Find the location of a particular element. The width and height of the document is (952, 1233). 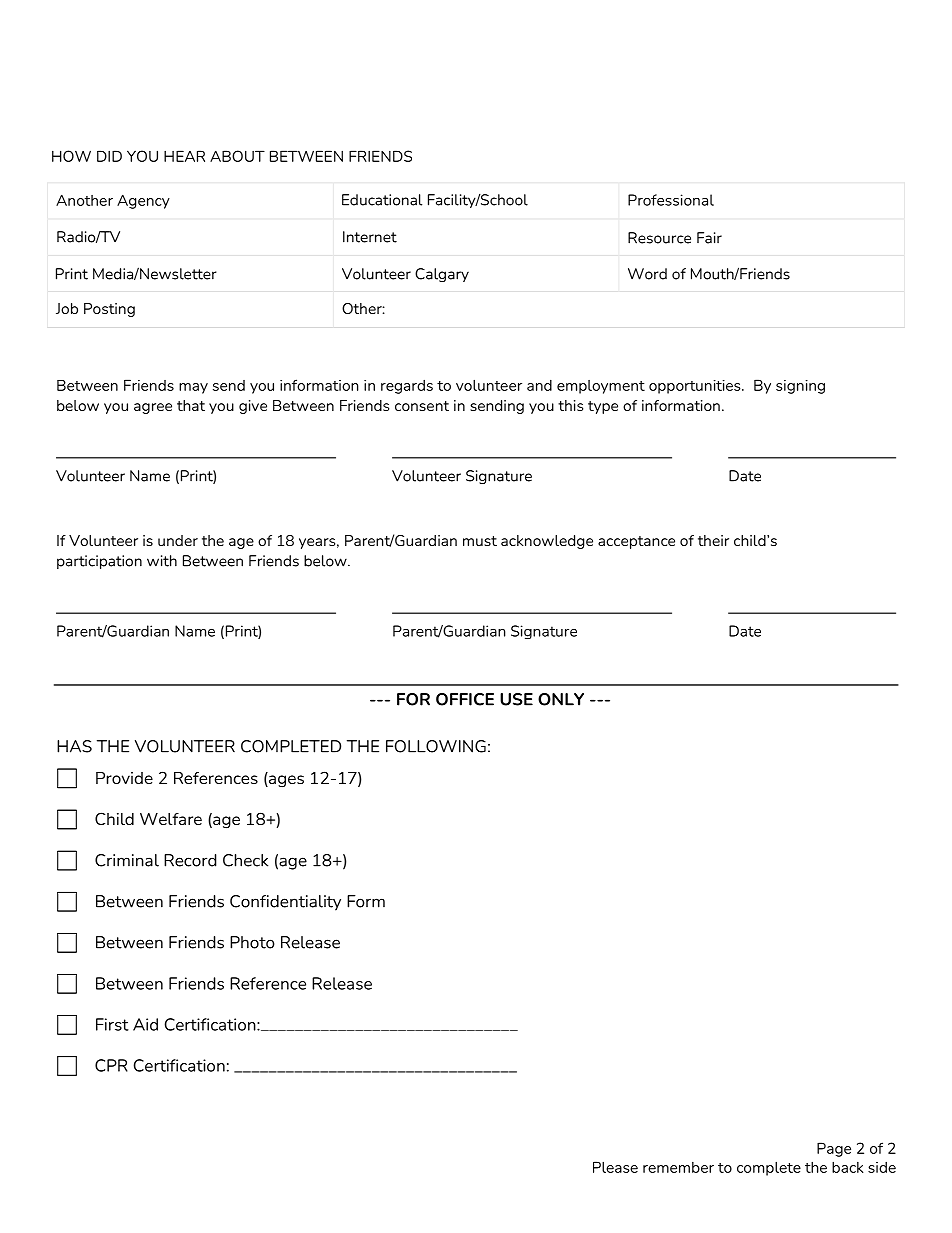

Please is located at coordinates (615, 1167).
